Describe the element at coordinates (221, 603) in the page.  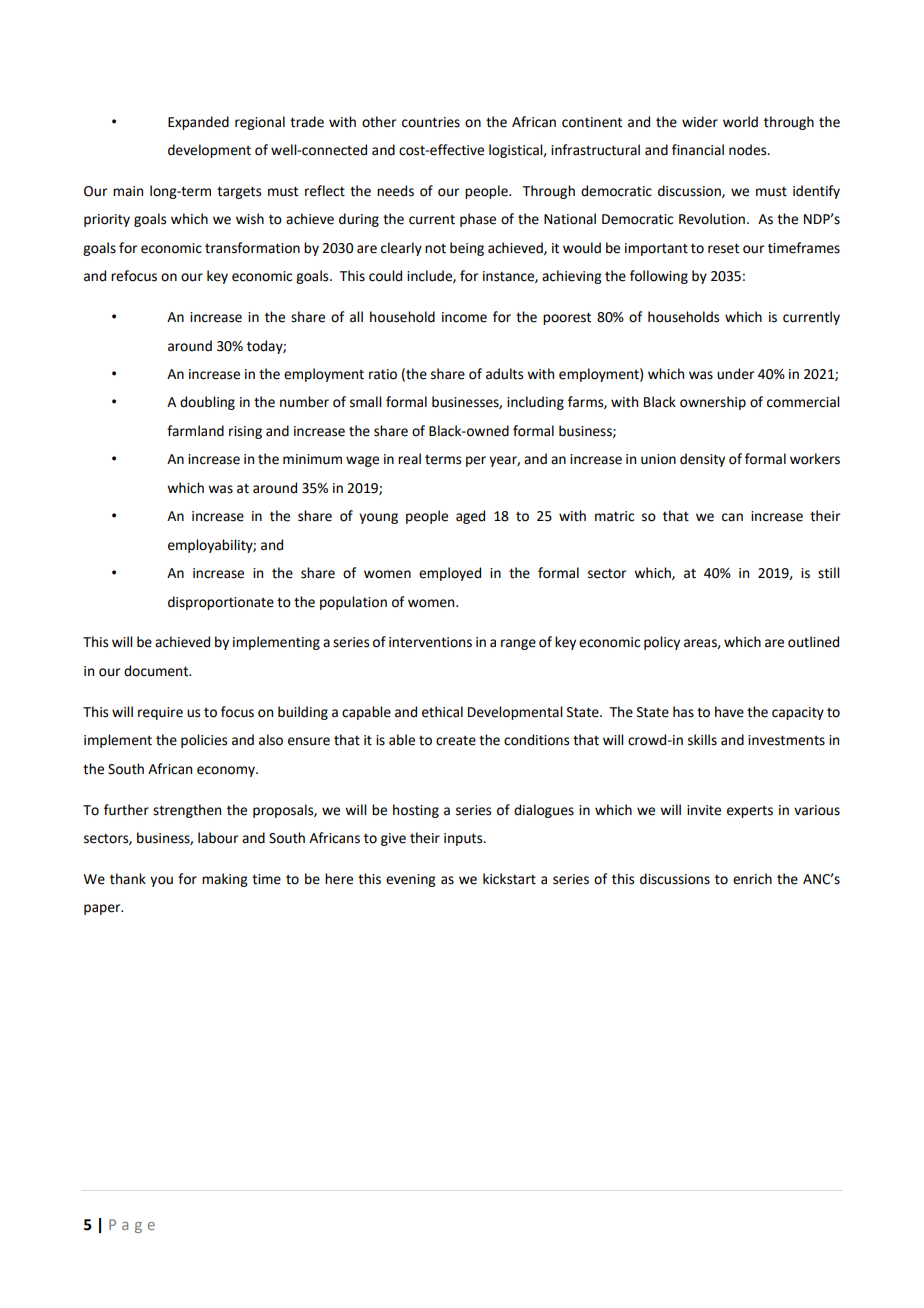
I see `disproportionate` at that location.
